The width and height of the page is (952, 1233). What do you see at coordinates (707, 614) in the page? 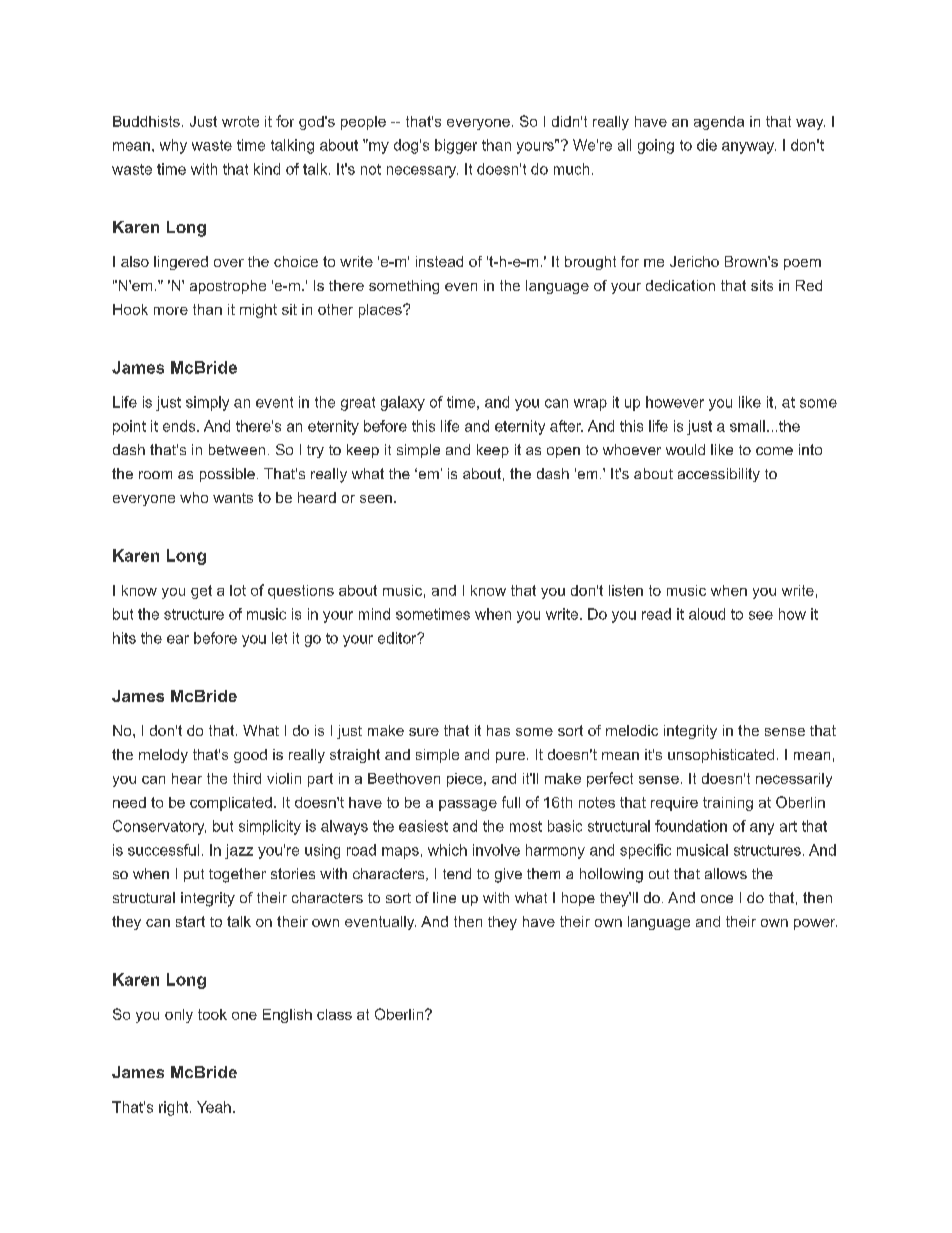
I see `aloud` at bounding box center [707, 614].
